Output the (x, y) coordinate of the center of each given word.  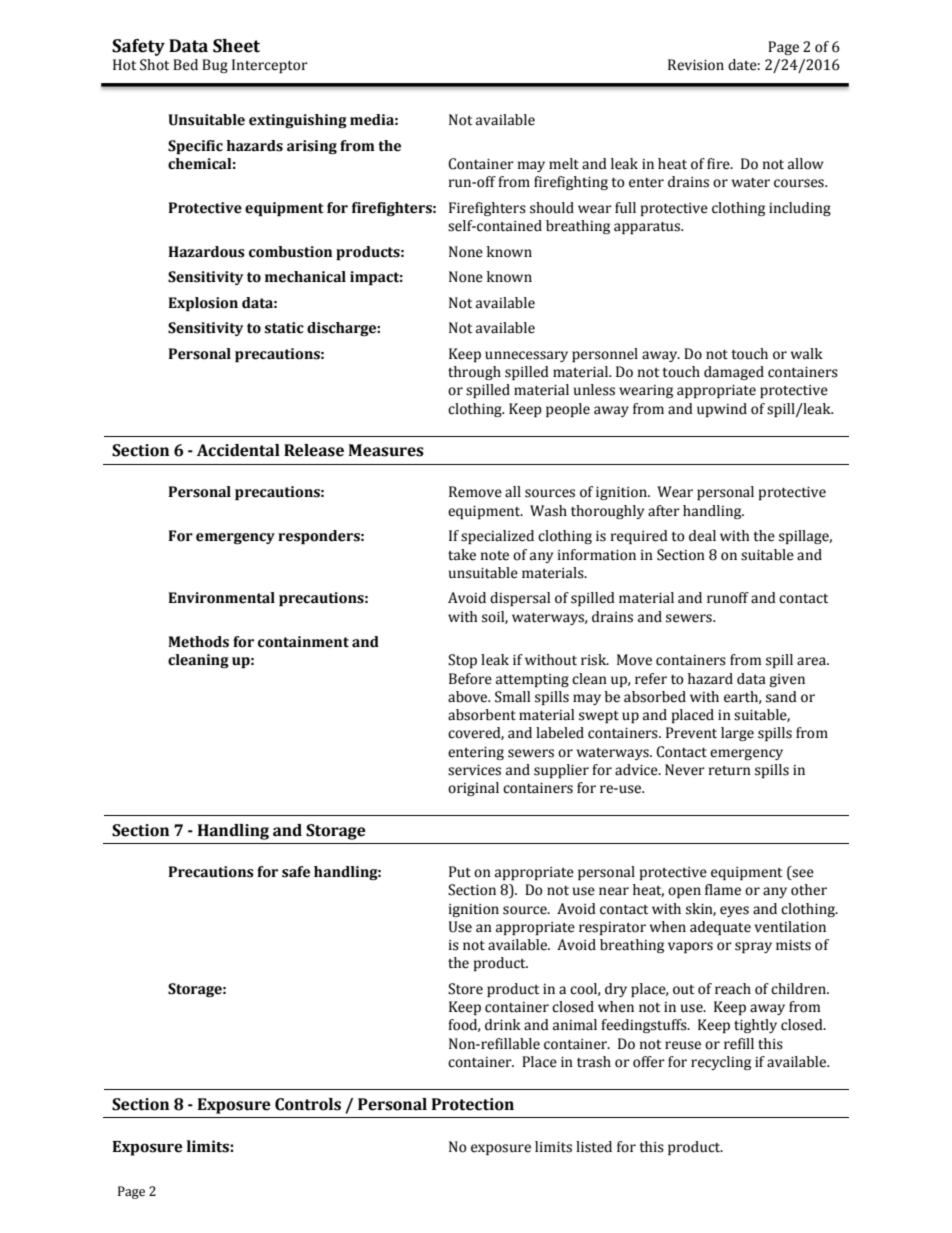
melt (564, 164)
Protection (473, 1104)
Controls (308, 1104)
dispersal (520, 599)
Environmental (221, 598)
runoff (728, 598)
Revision (696, 65)
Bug (215, 66)
